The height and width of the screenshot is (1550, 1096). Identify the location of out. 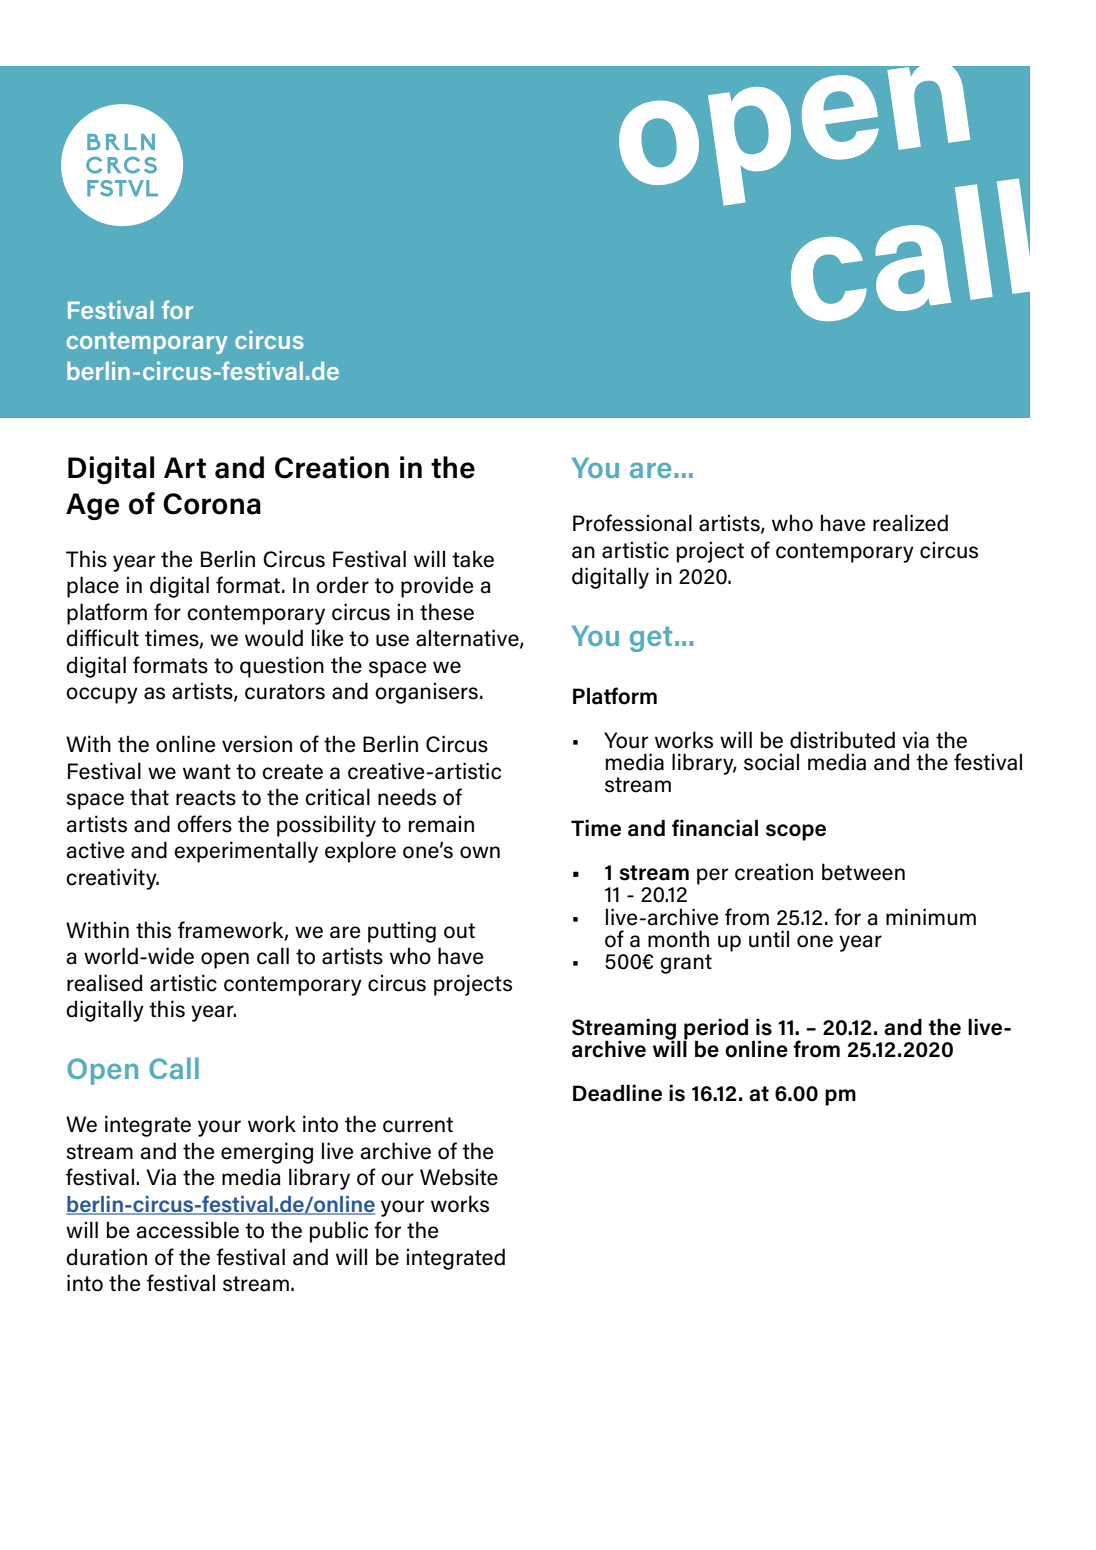
(459, 931).
